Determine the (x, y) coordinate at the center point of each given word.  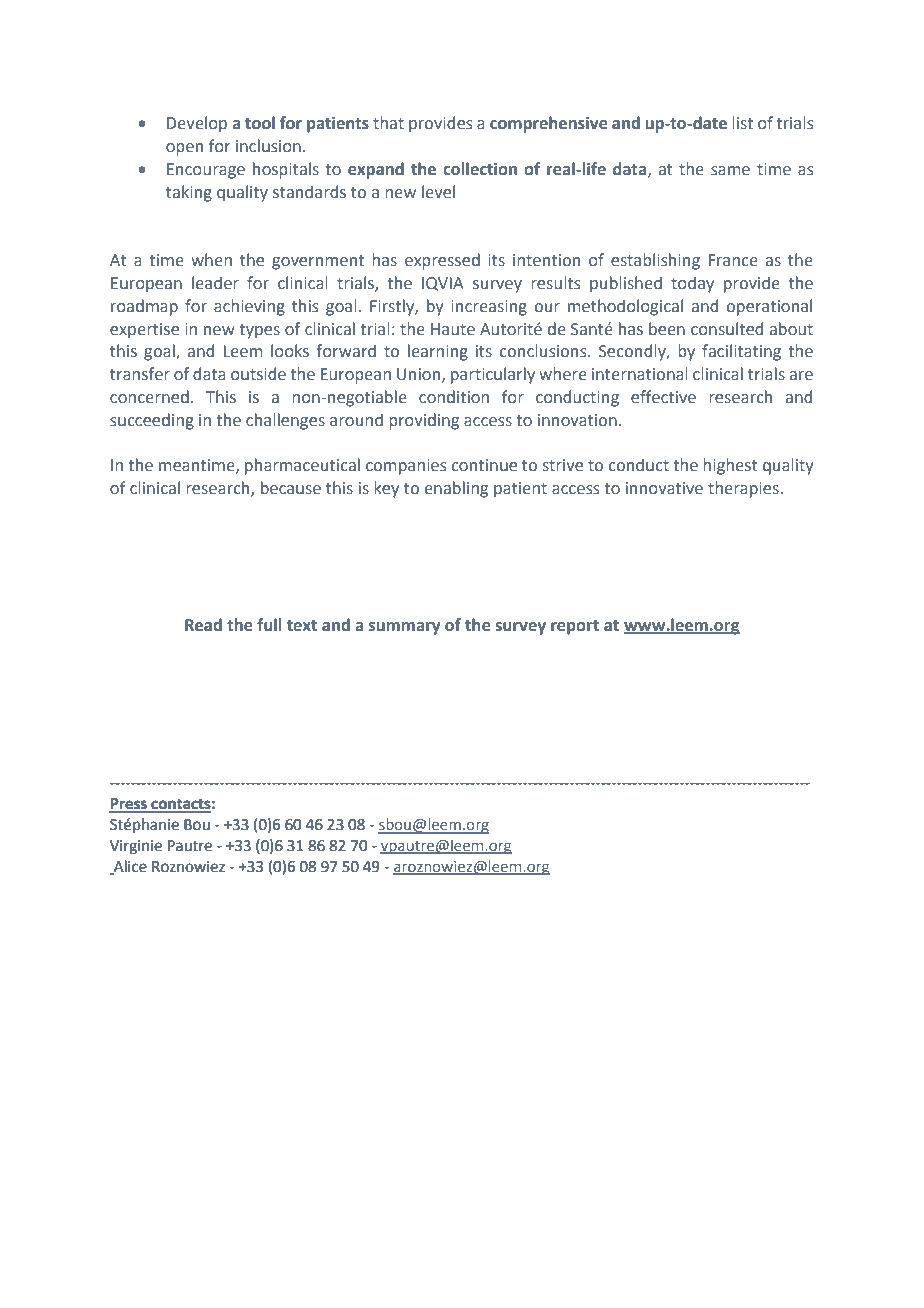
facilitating (741, 352)
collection (480, 169)
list (742, 123)
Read (203, 625)
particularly (493, 375)
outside (258, 374)
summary (404, 628)
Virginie (136, 847)
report (575, 627)
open (184, 149)
